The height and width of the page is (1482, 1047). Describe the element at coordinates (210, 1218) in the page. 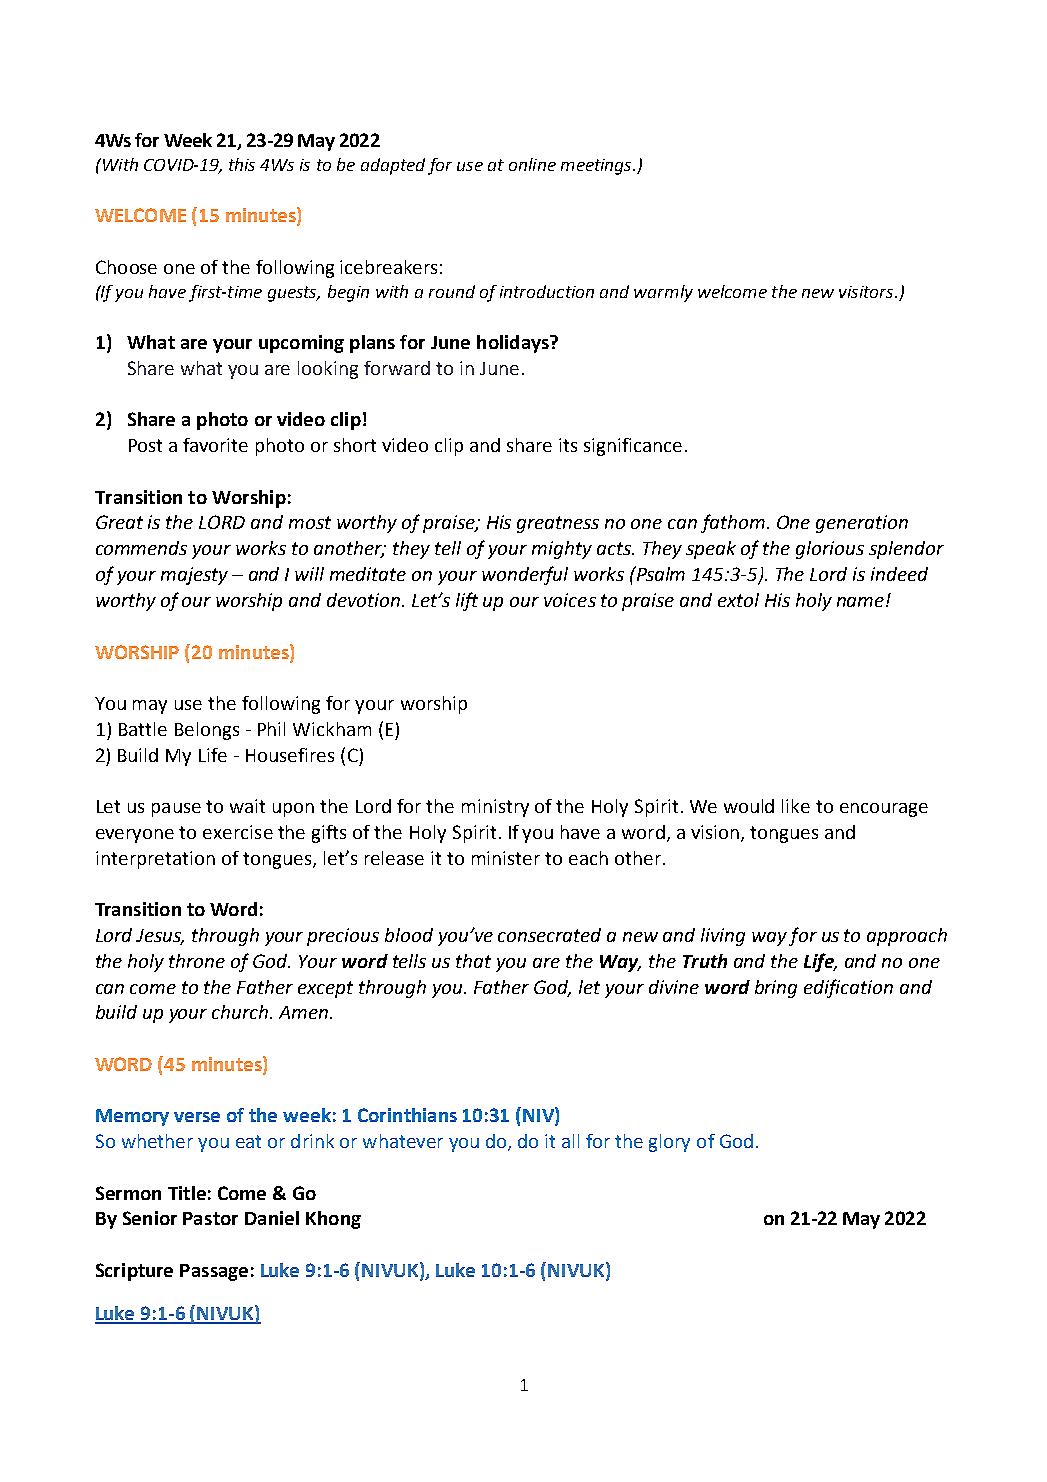

I see `Pastor` at that location.
